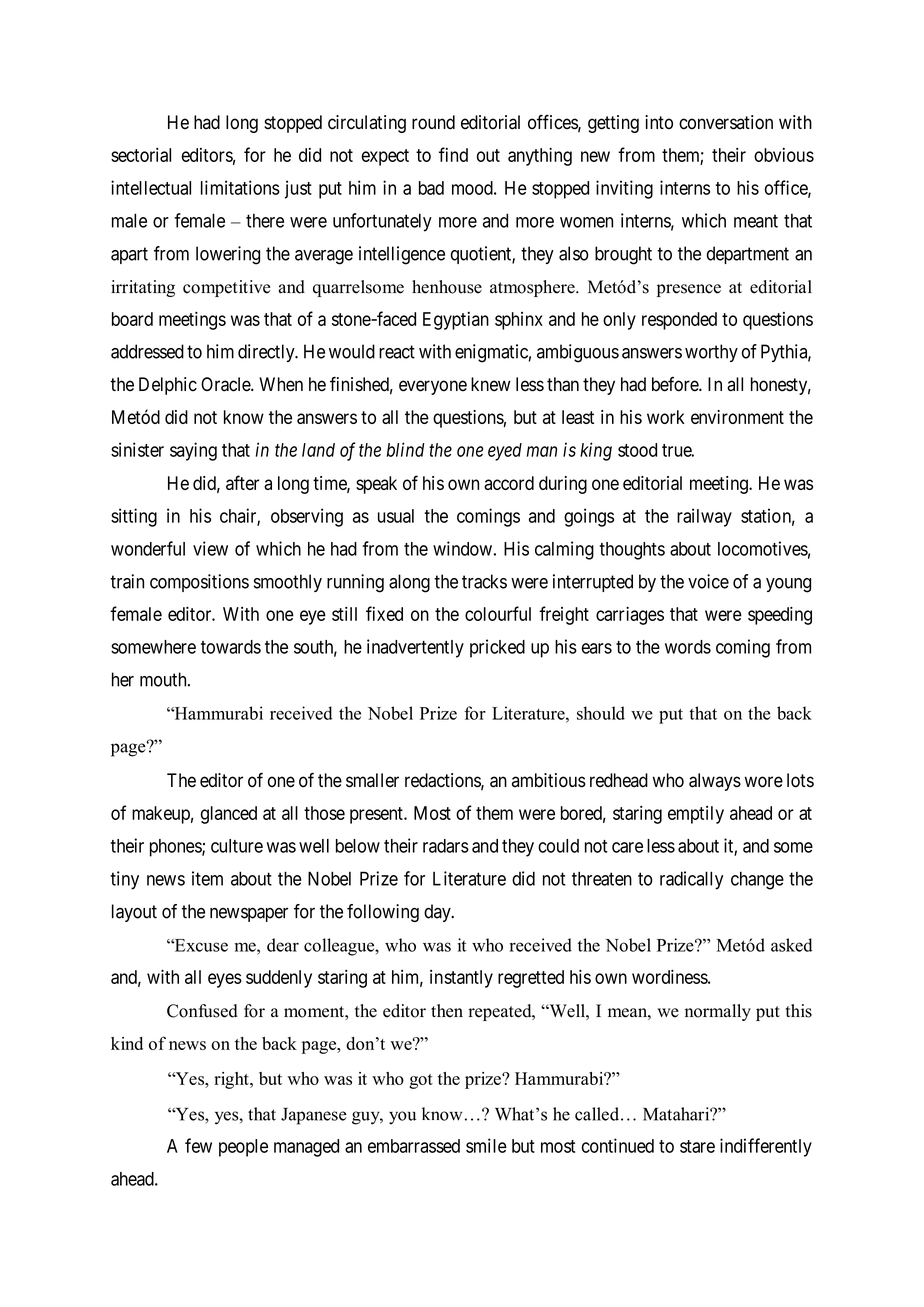 The width and height of the screenshot is (924, 1307). I want to click on item, so click(207, 878).
